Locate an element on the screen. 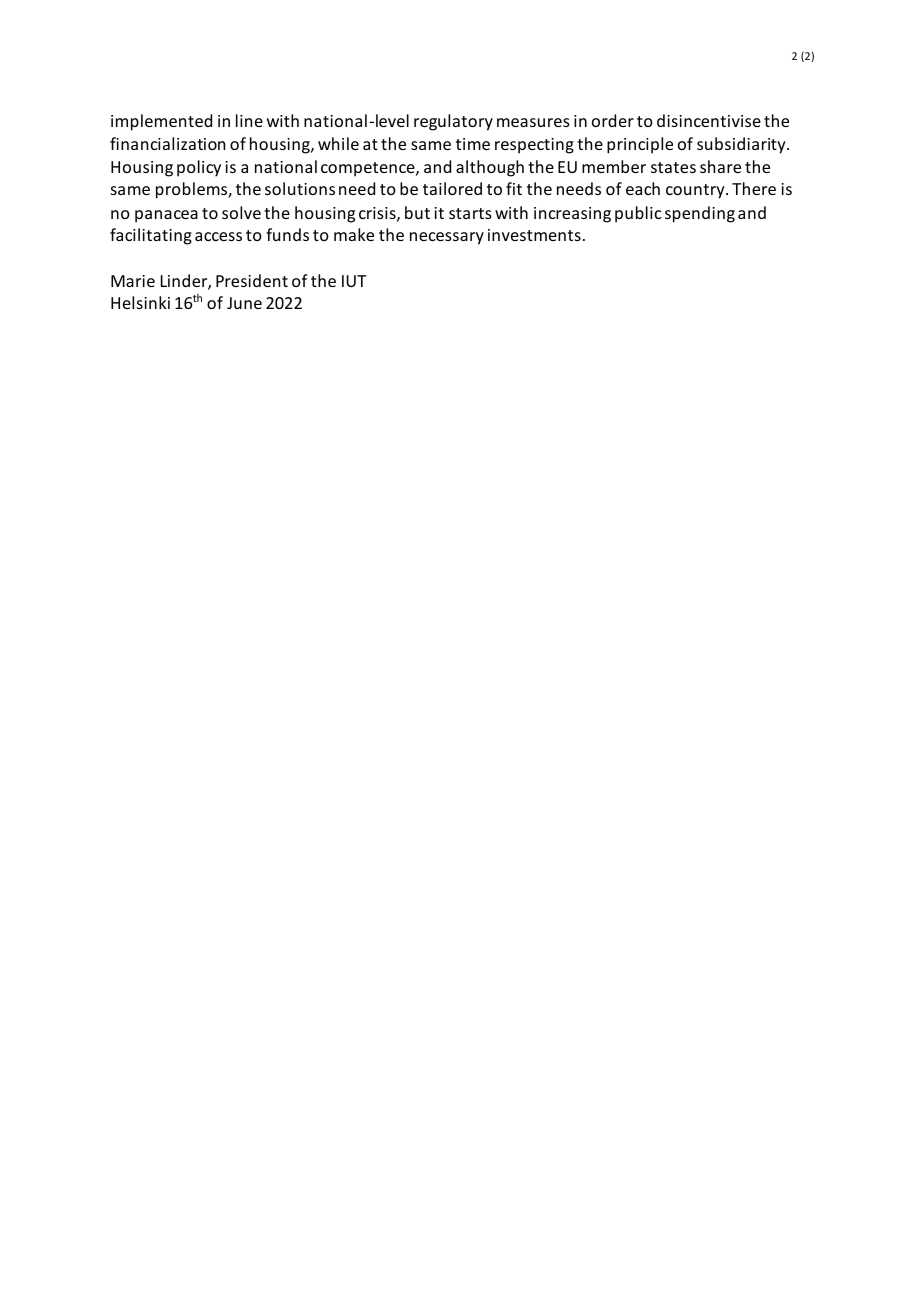  implemented is located at coordinates (161, 122).
